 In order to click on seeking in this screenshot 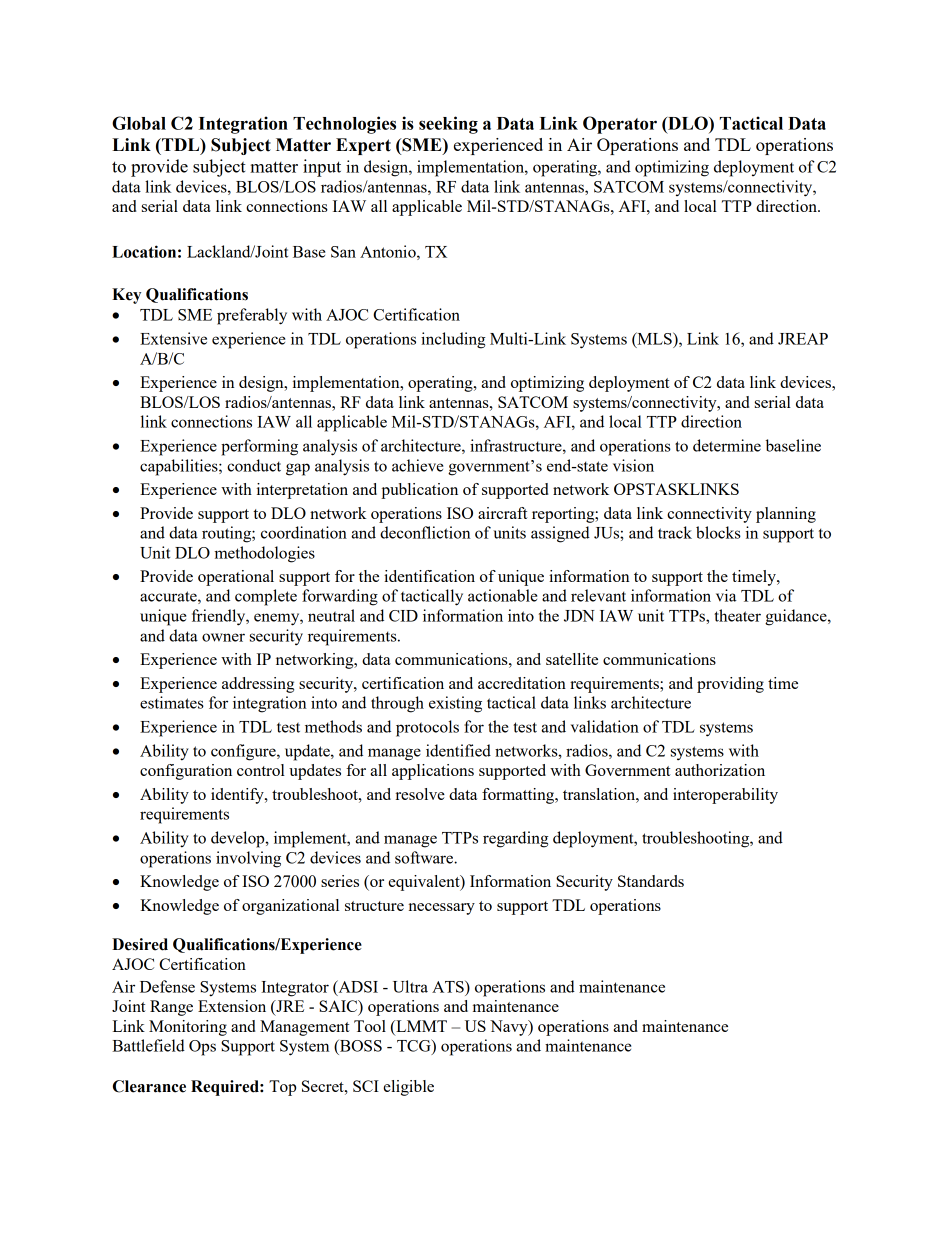, I will do `click(448, 125)`.
